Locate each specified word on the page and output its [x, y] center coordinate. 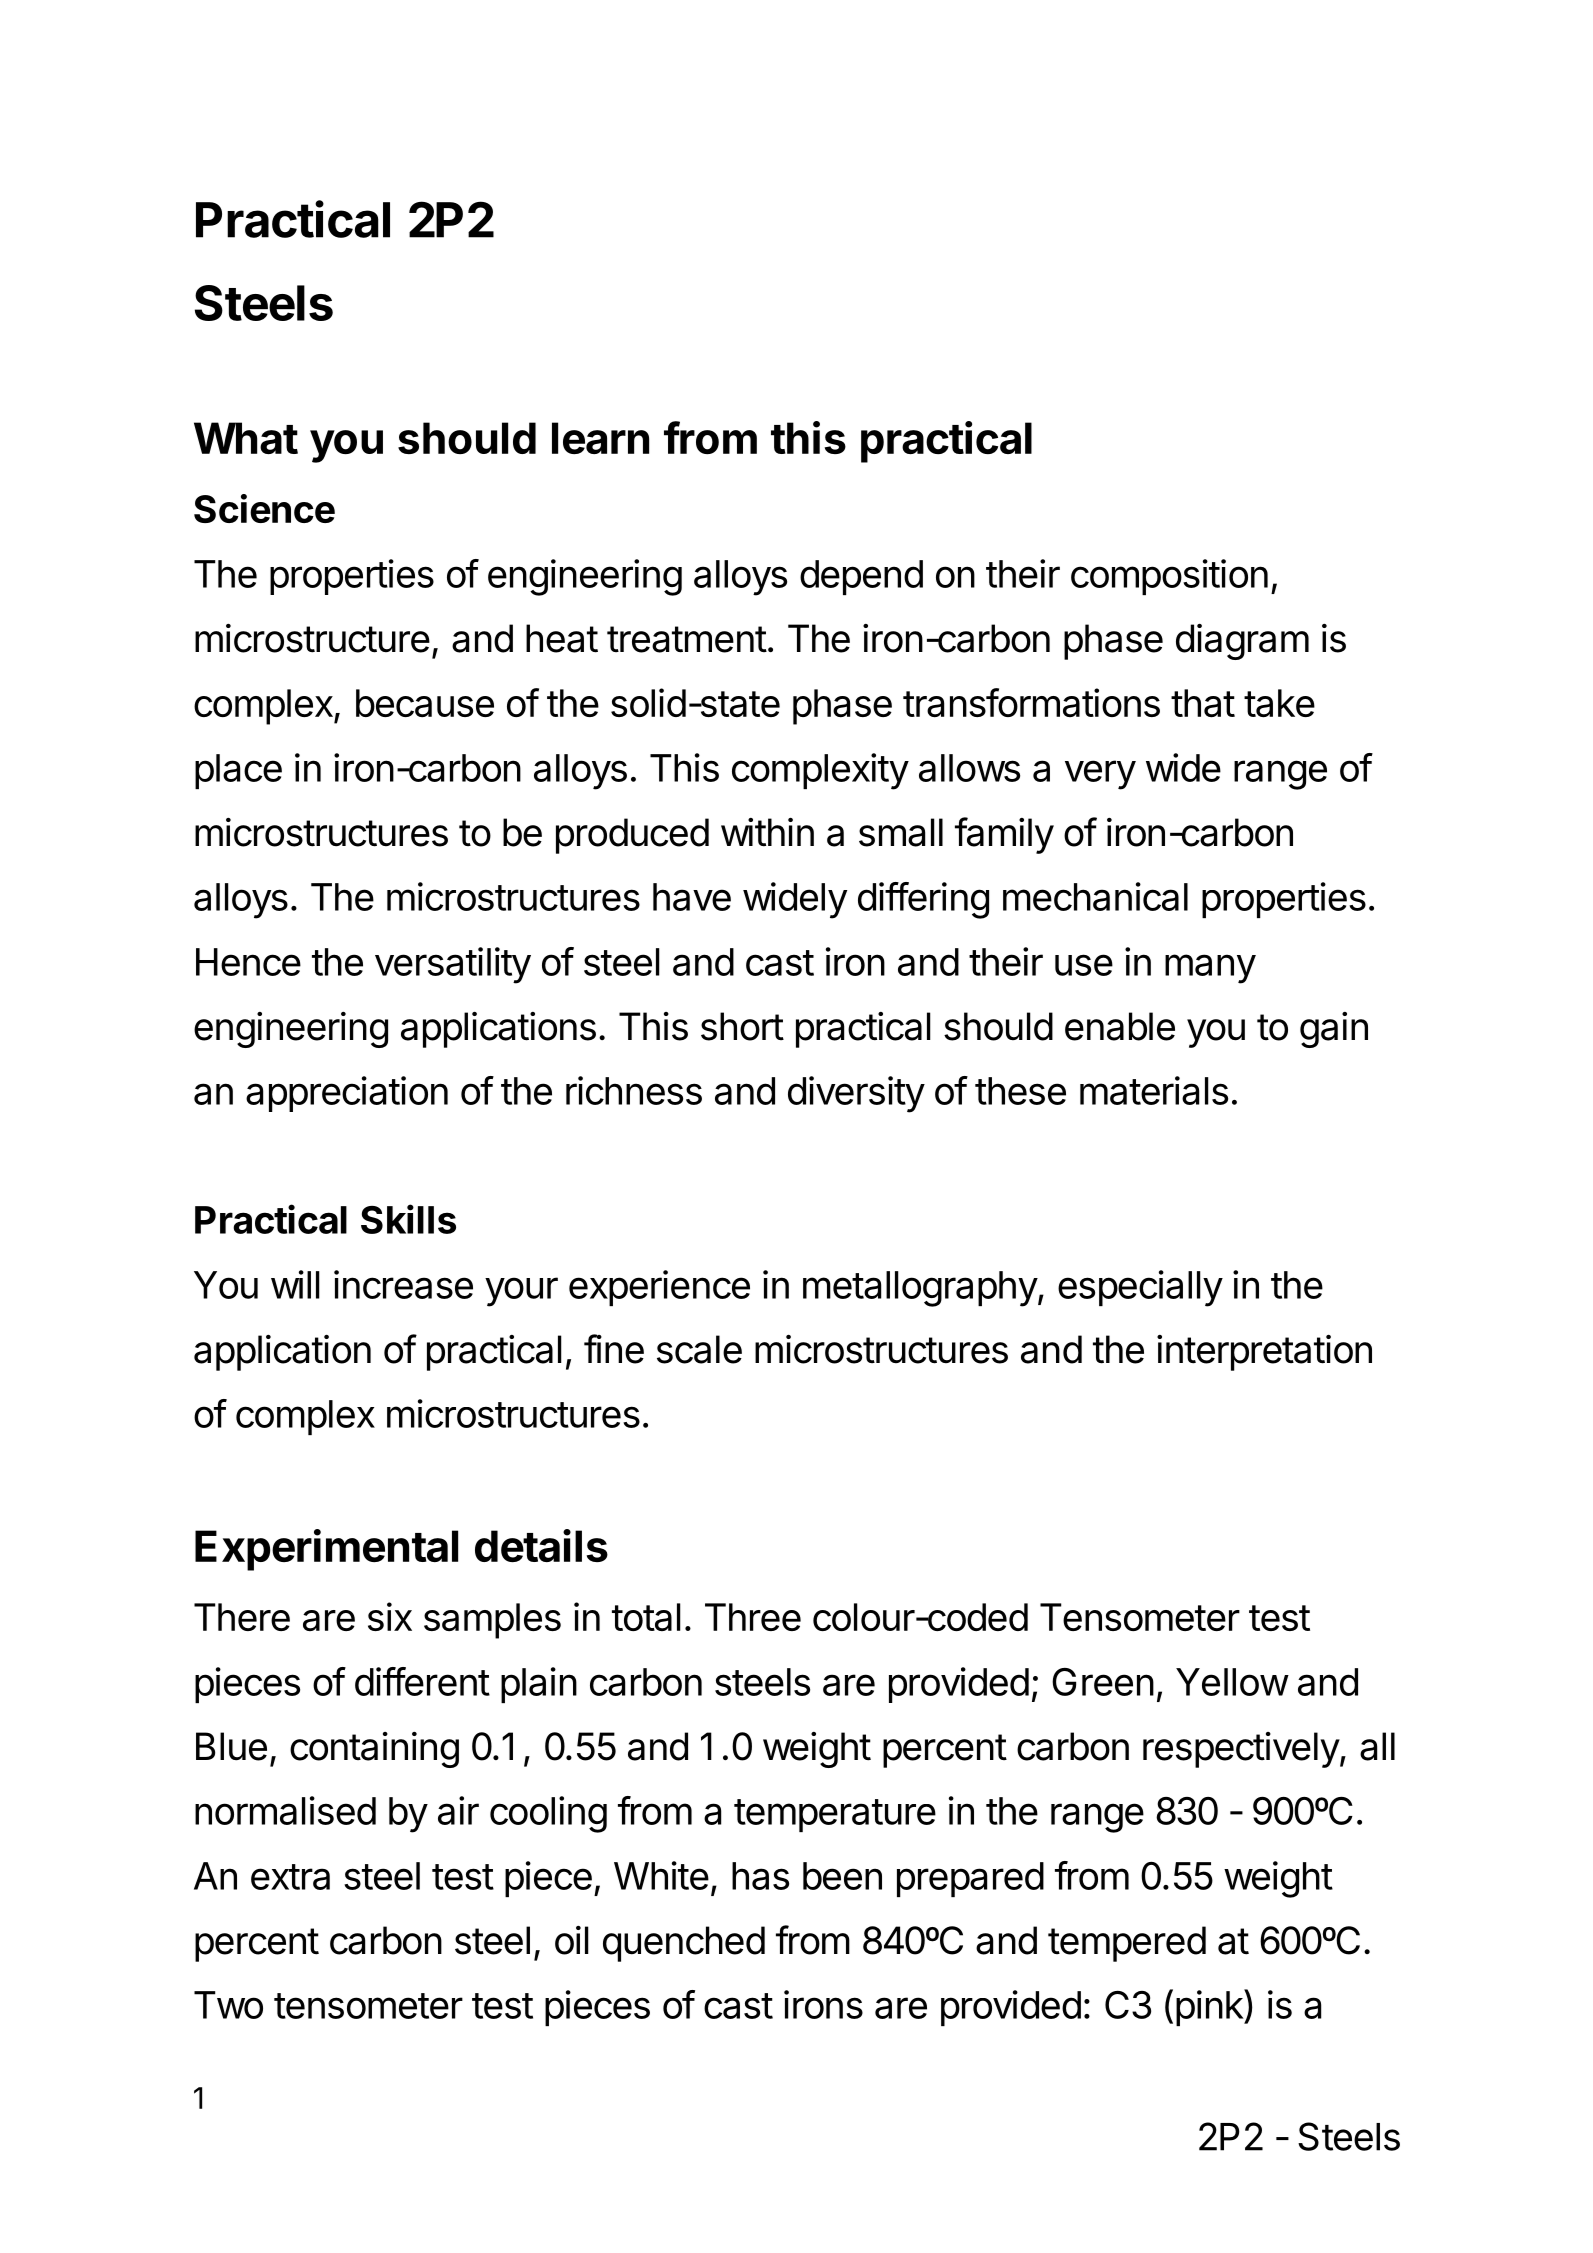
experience [659, 1288]
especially [1140, 1288]
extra [290, 1877]
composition [1169, 577]
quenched [684, 1944]
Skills [408, 1219]
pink [1210, 2007]
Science [264, 508]
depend [861, 577]
